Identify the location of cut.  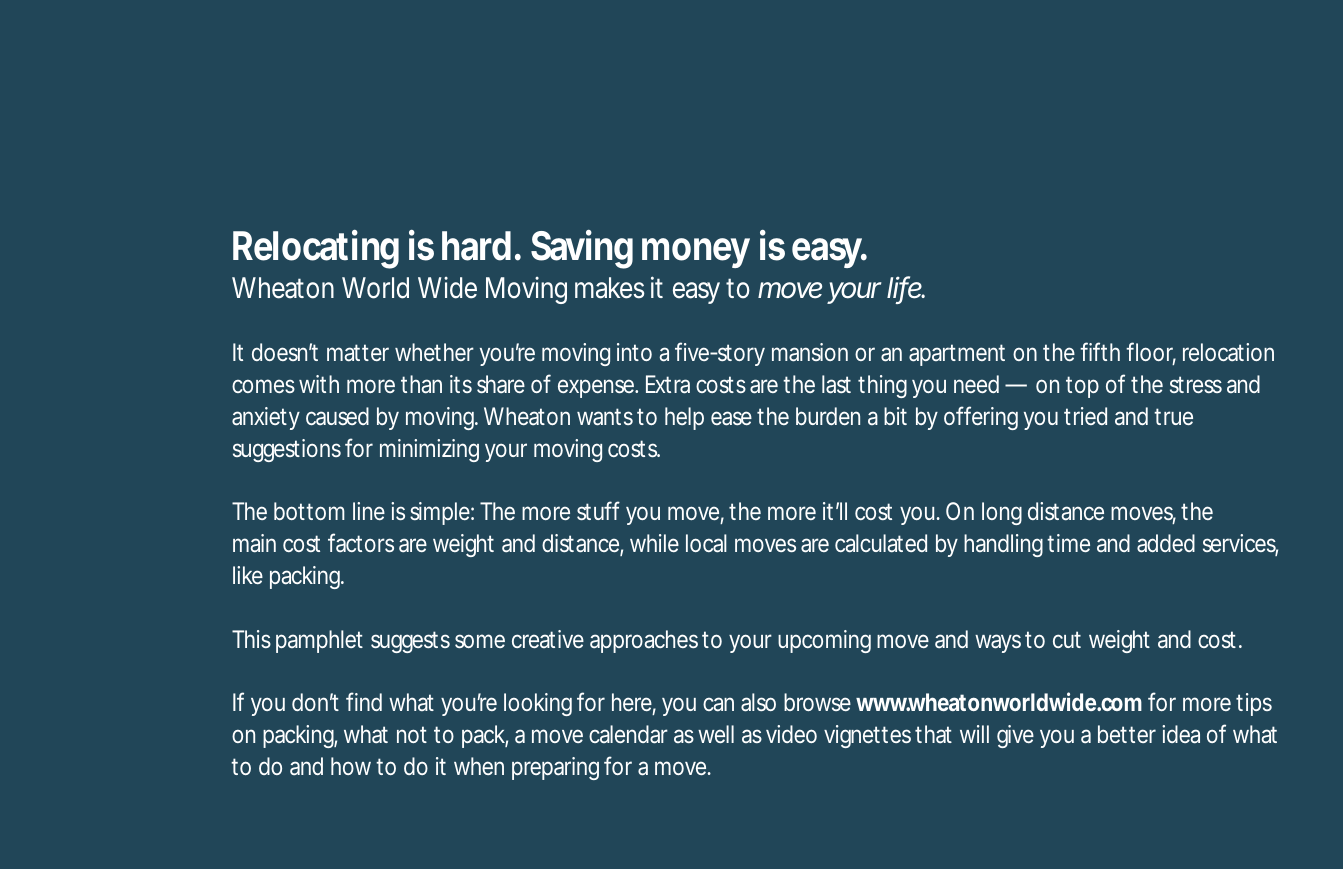
(1067, 639).
